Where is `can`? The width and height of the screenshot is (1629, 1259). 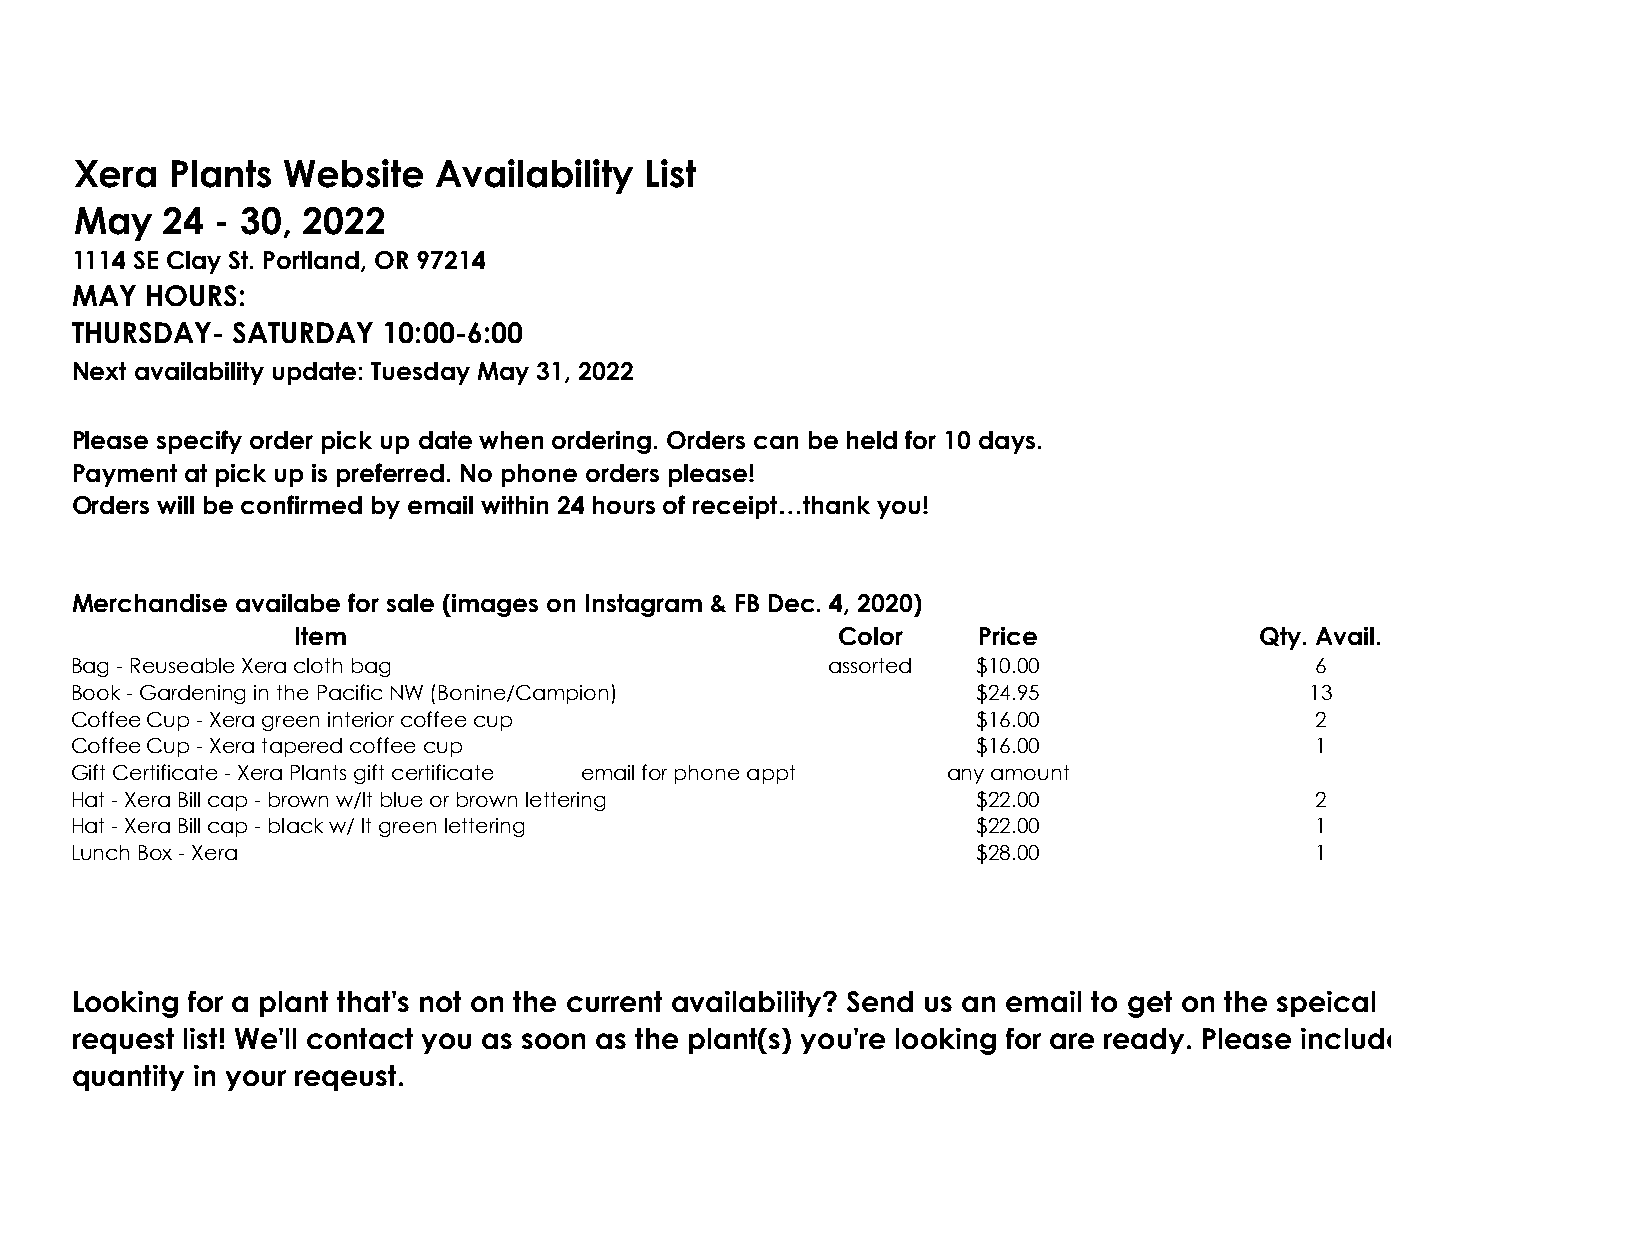 can is located at coordinates (776, 442).
